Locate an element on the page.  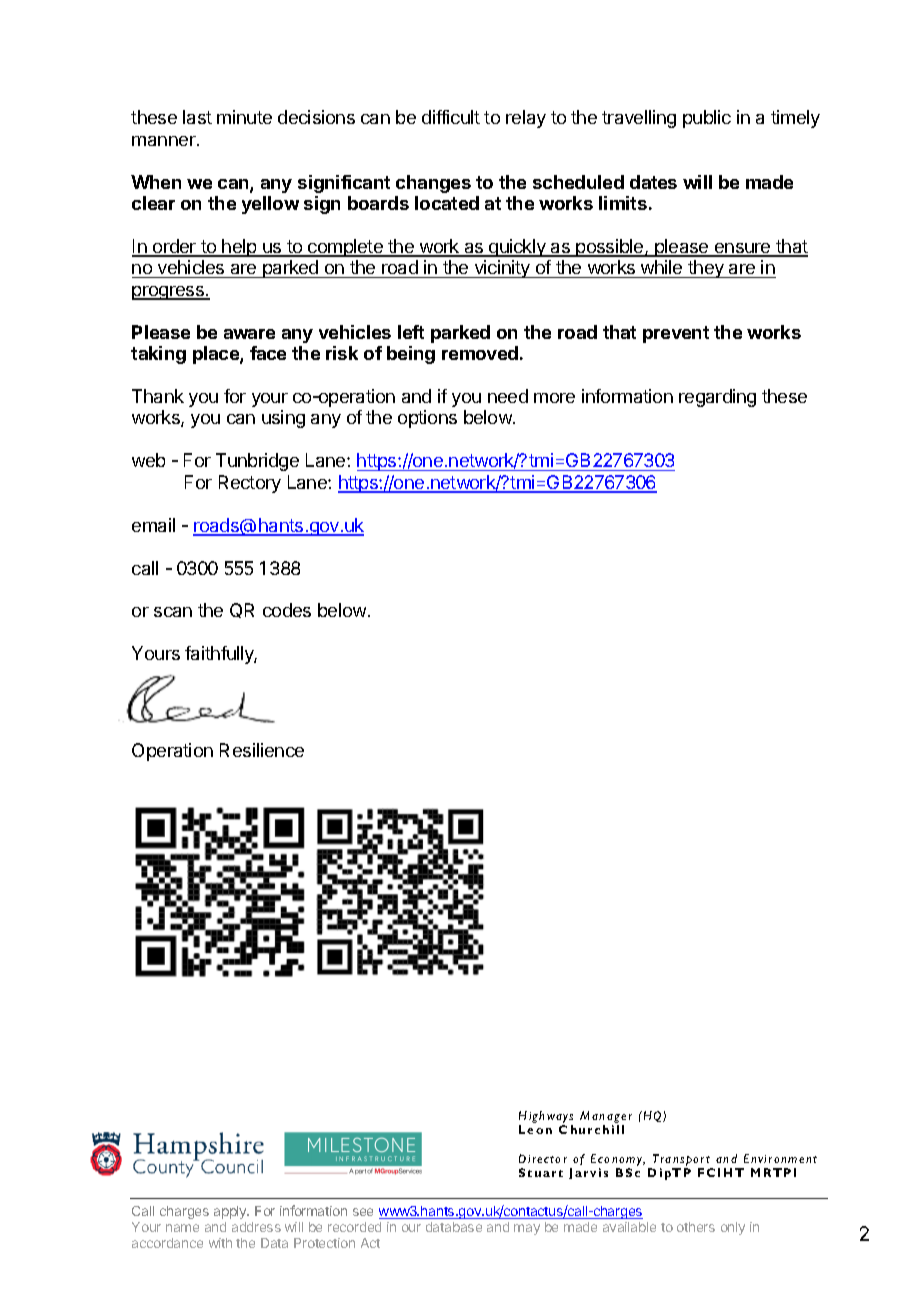
Resilience is located at coordinates (262, 750).
